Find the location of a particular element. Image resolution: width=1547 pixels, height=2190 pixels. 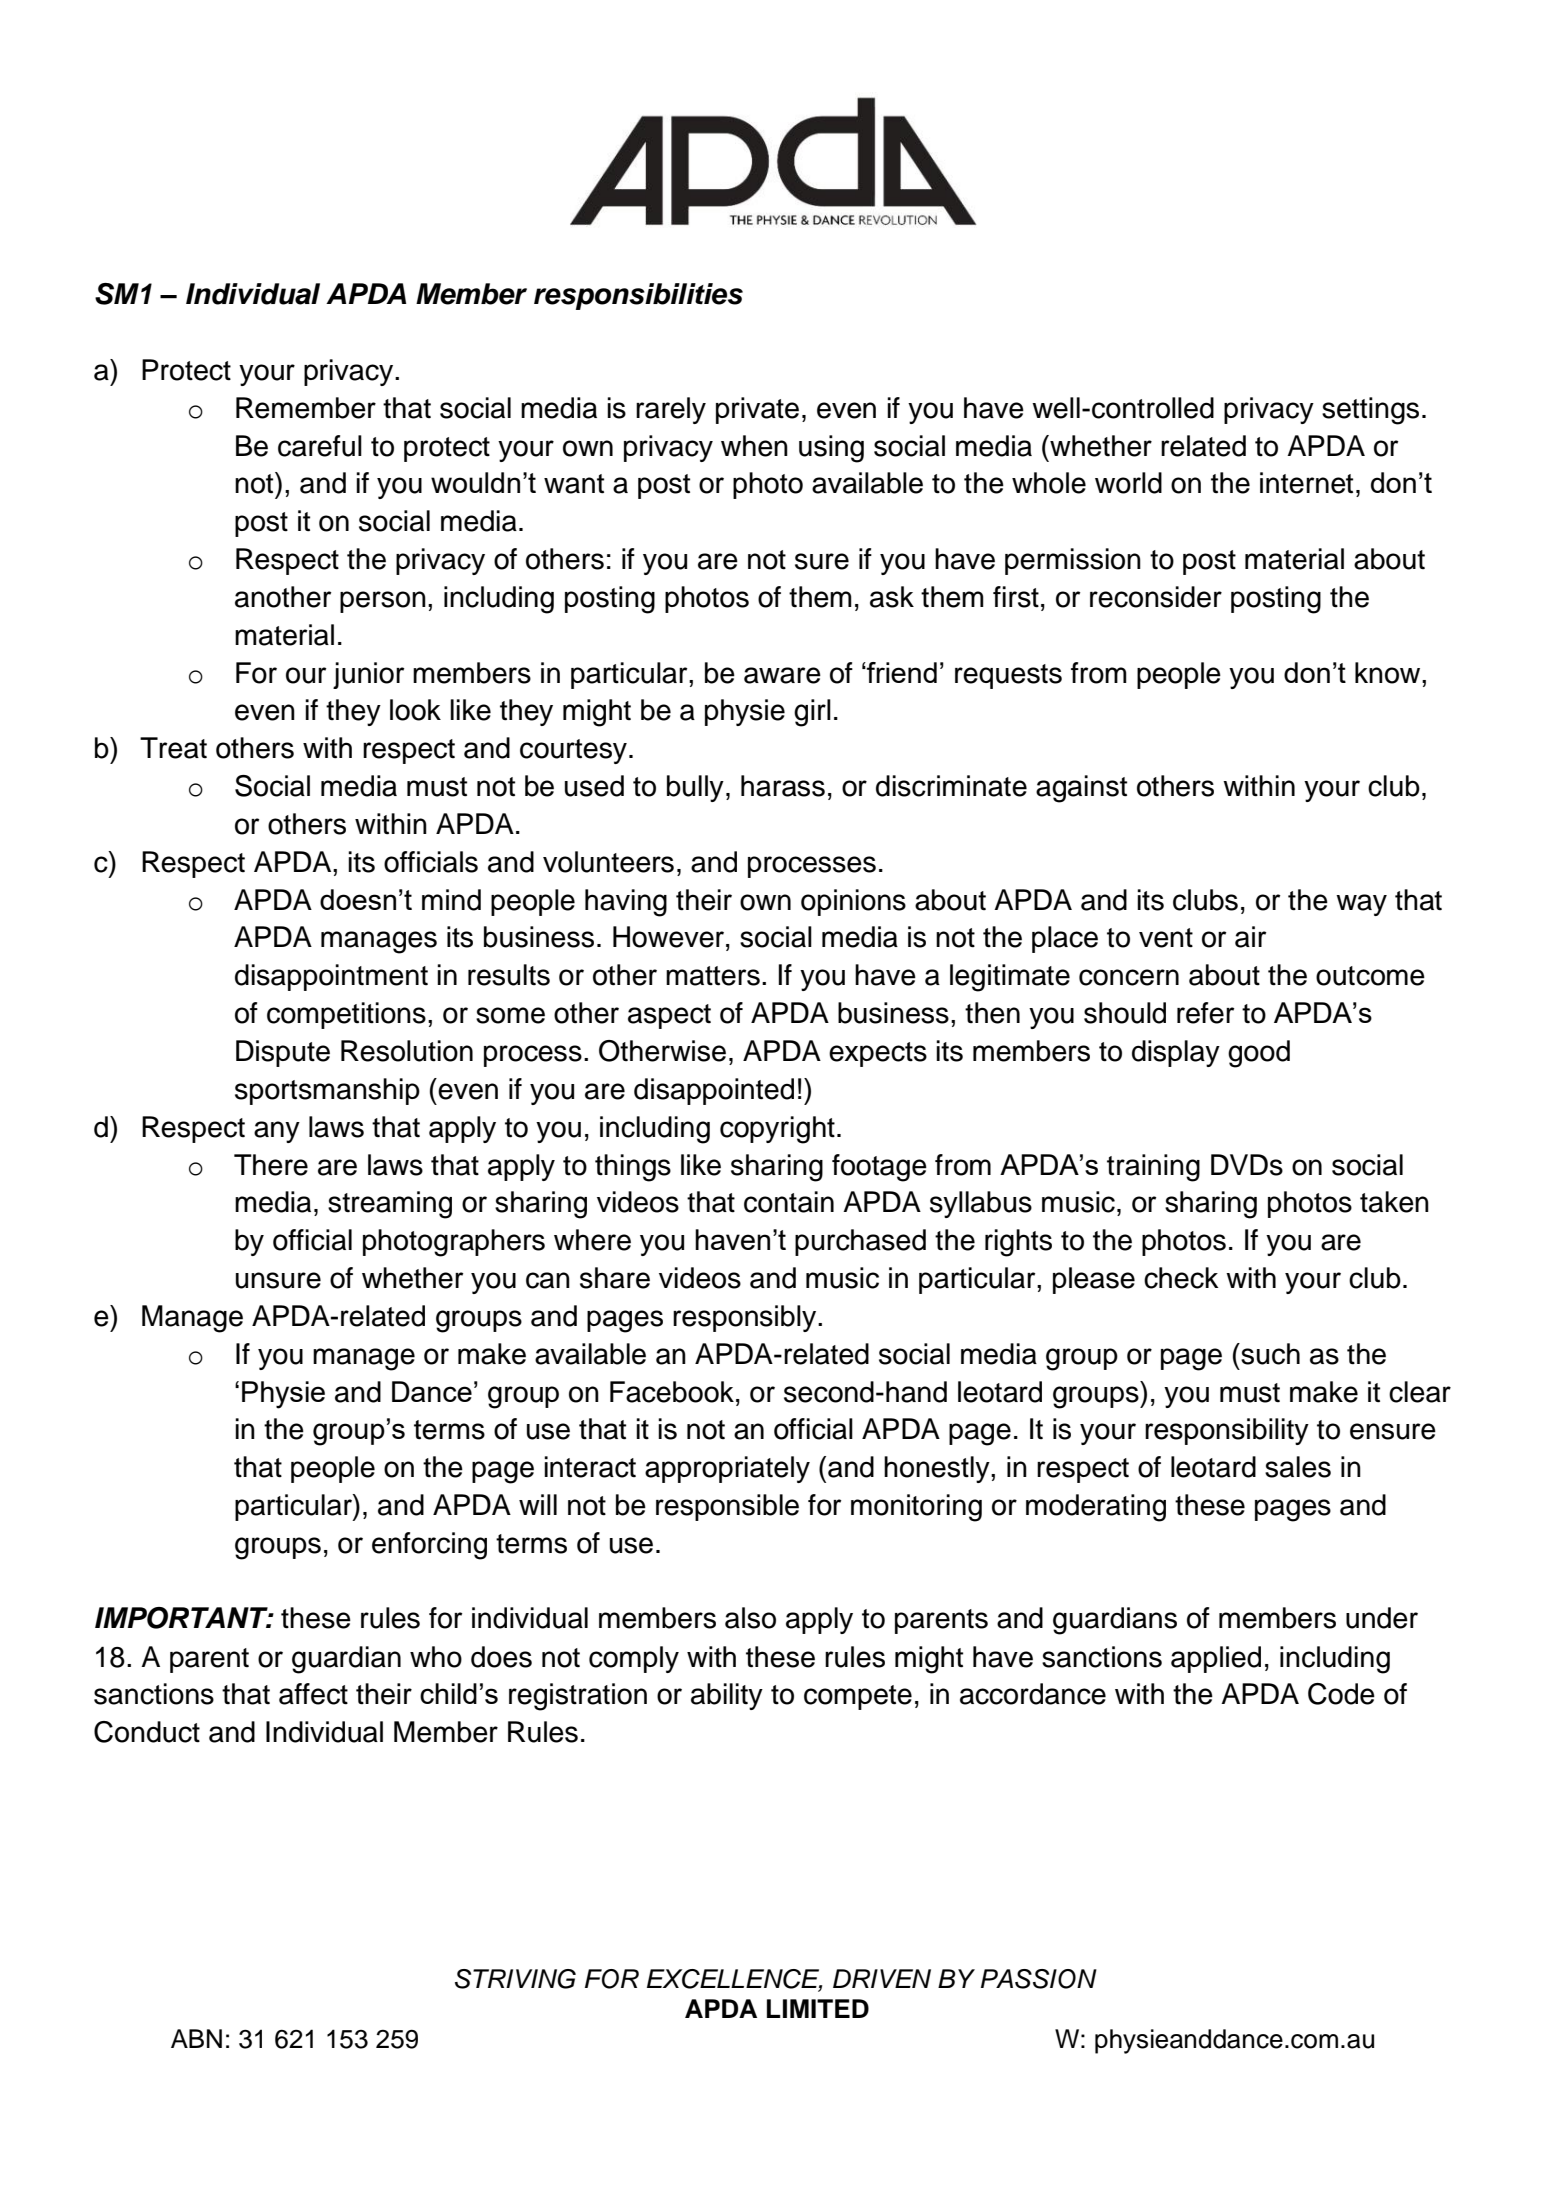

ABN is located at coordinates (196, 2038).
